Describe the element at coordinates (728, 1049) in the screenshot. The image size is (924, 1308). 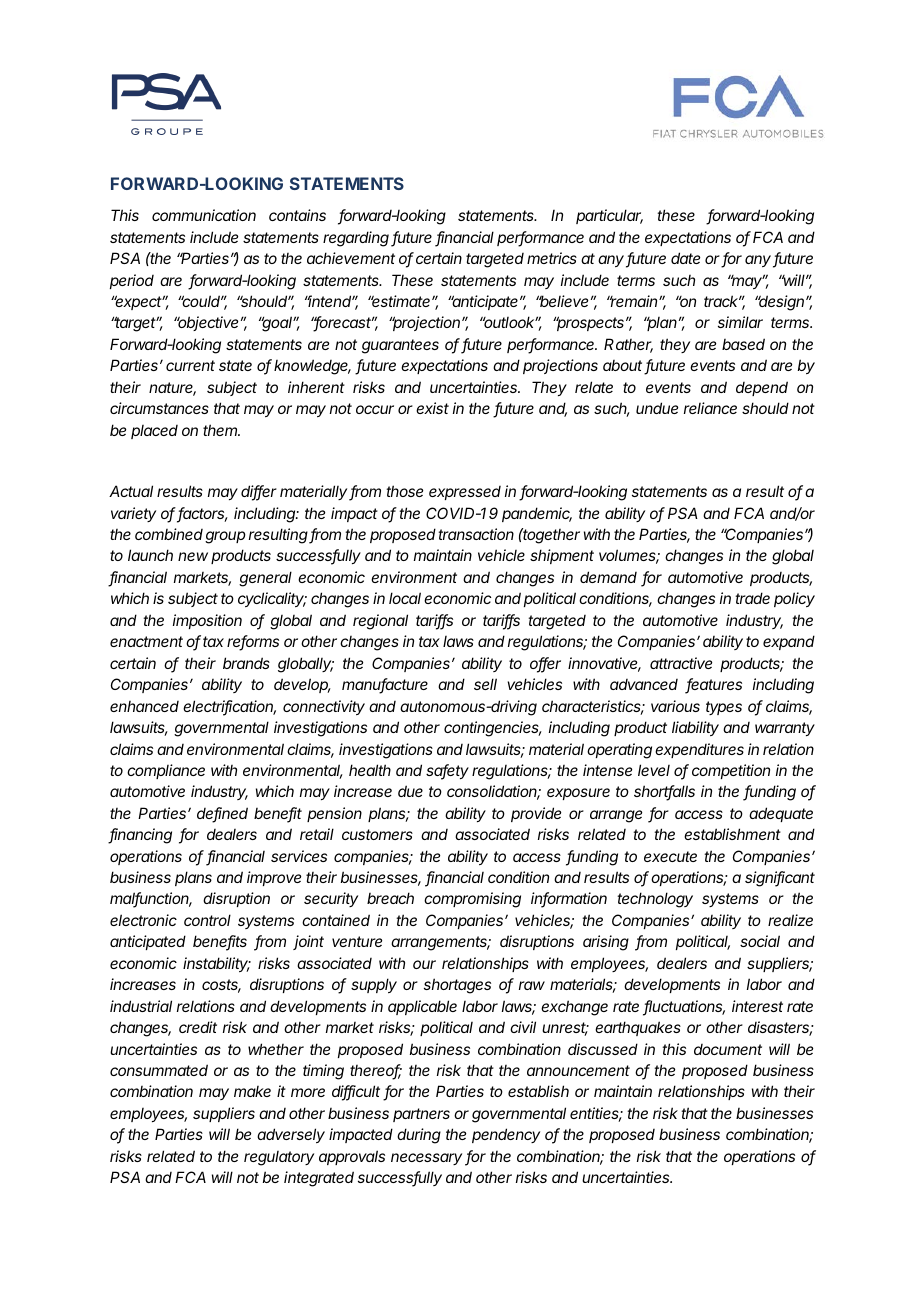
I see `document` at that location.
